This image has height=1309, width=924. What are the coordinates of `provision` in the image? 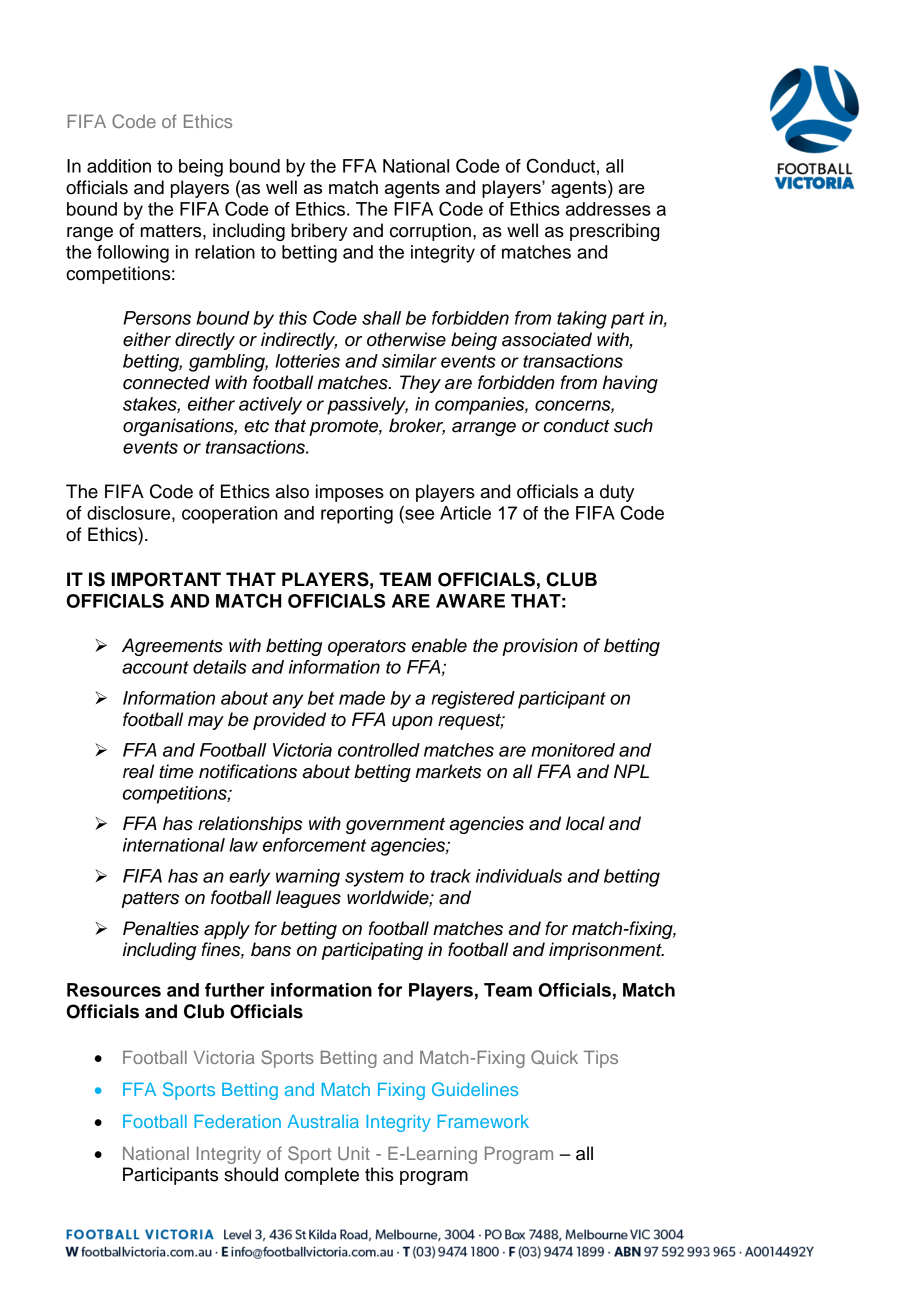 It's located at (540, 647).
